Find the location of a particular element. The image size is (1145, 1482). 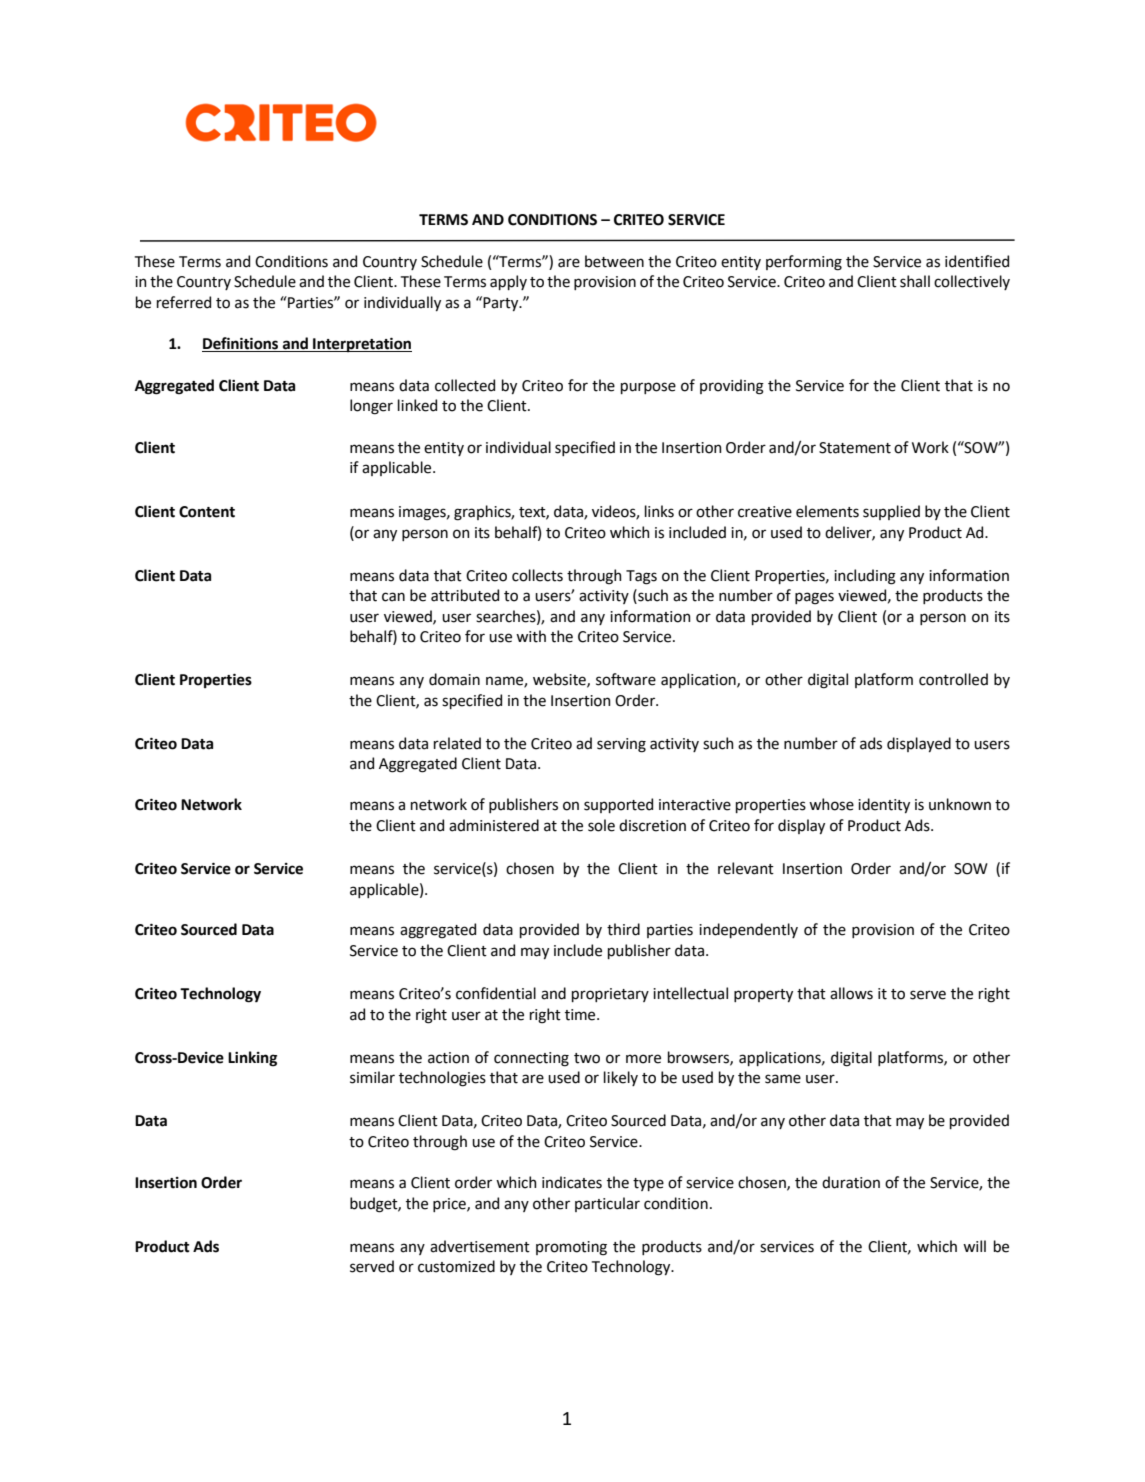

Linking is located at coordinates (252, 1059).
